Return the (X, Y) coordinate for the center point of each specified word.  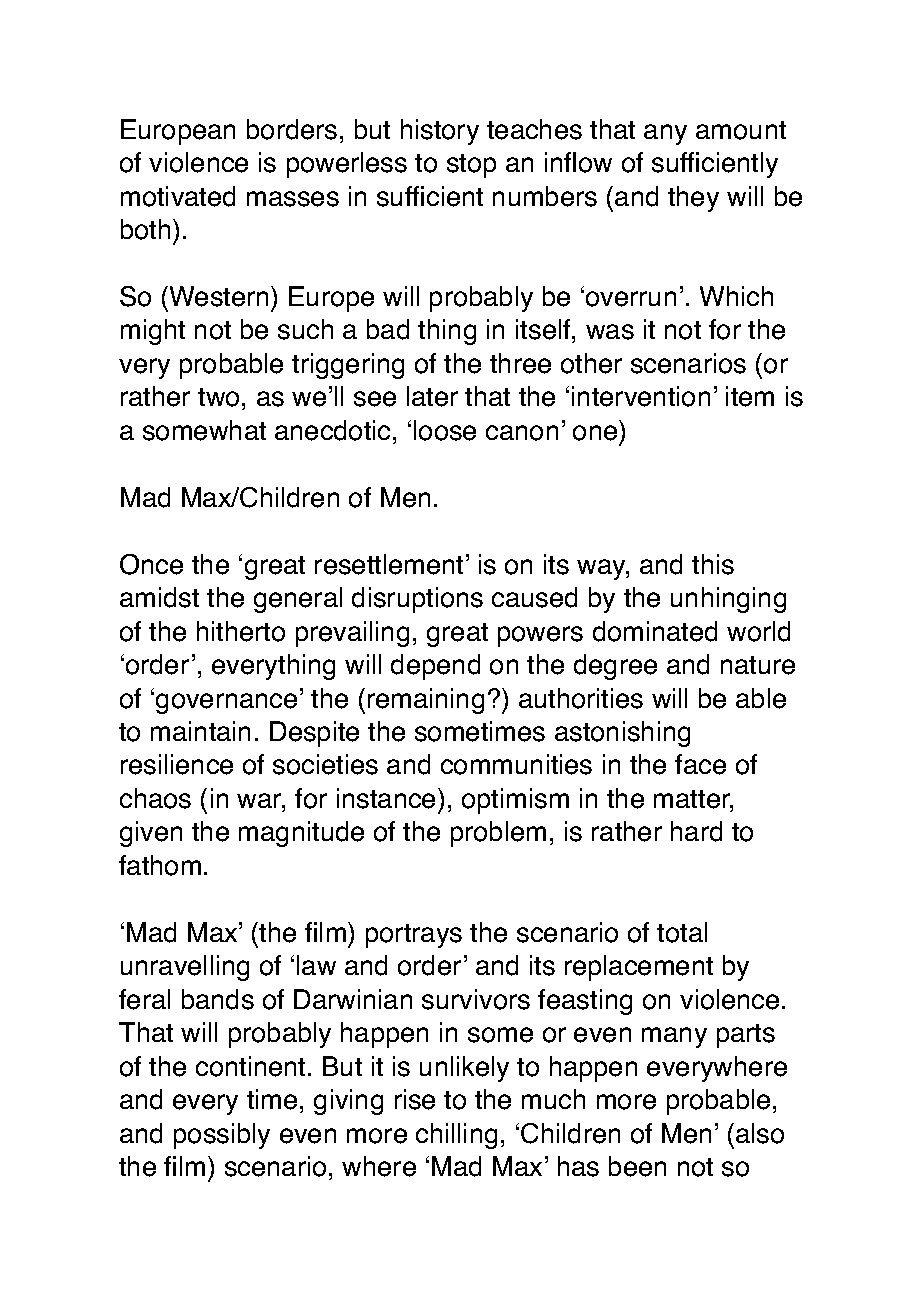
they (693, 199)
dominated (655, 631)
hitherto (241, 631)
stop (471, 166)
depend (435, 667)
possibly (222, 1136)
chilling (456, 1136)
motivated (178, 196)
